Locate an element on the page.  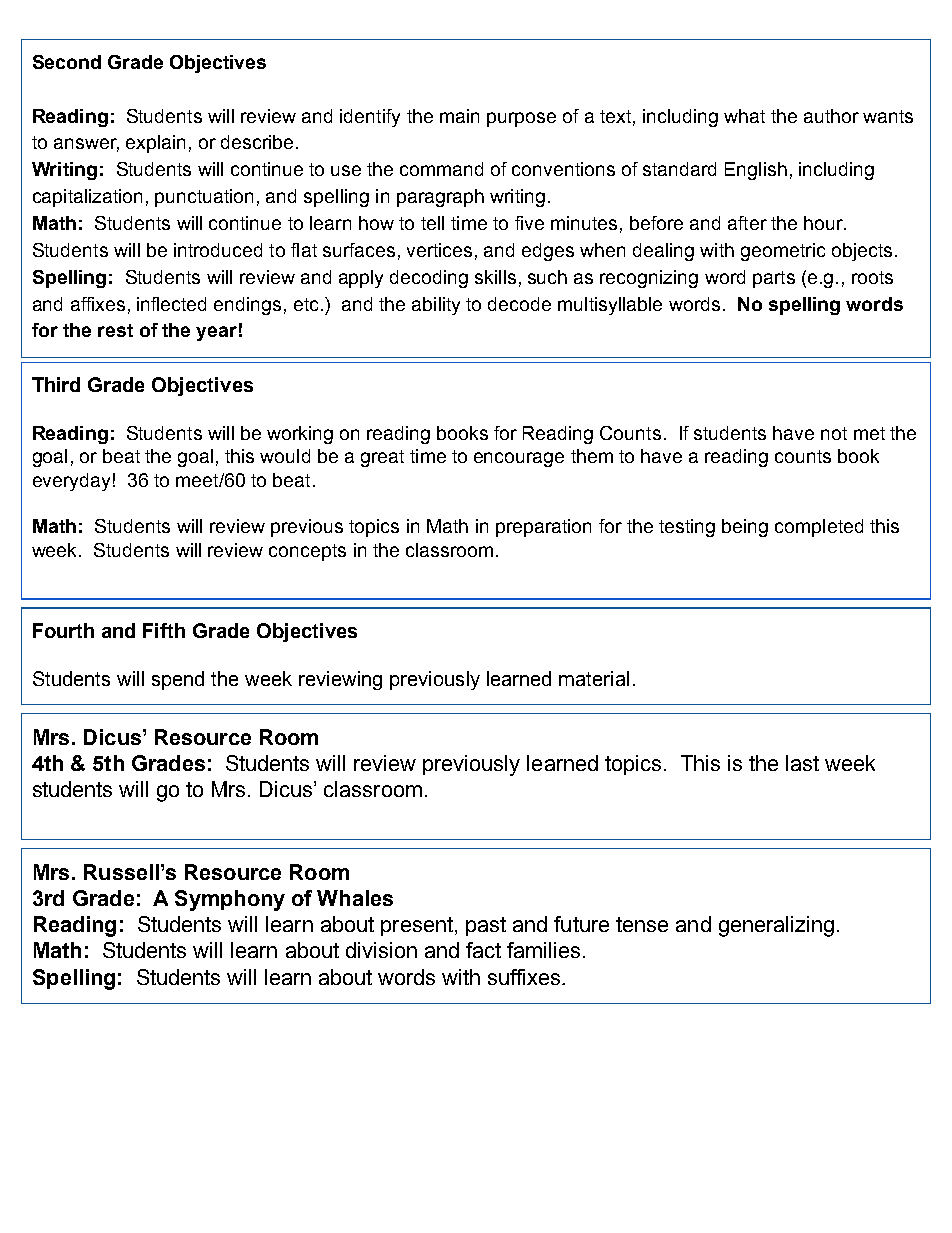
author is located at coordinates (831, 116).
